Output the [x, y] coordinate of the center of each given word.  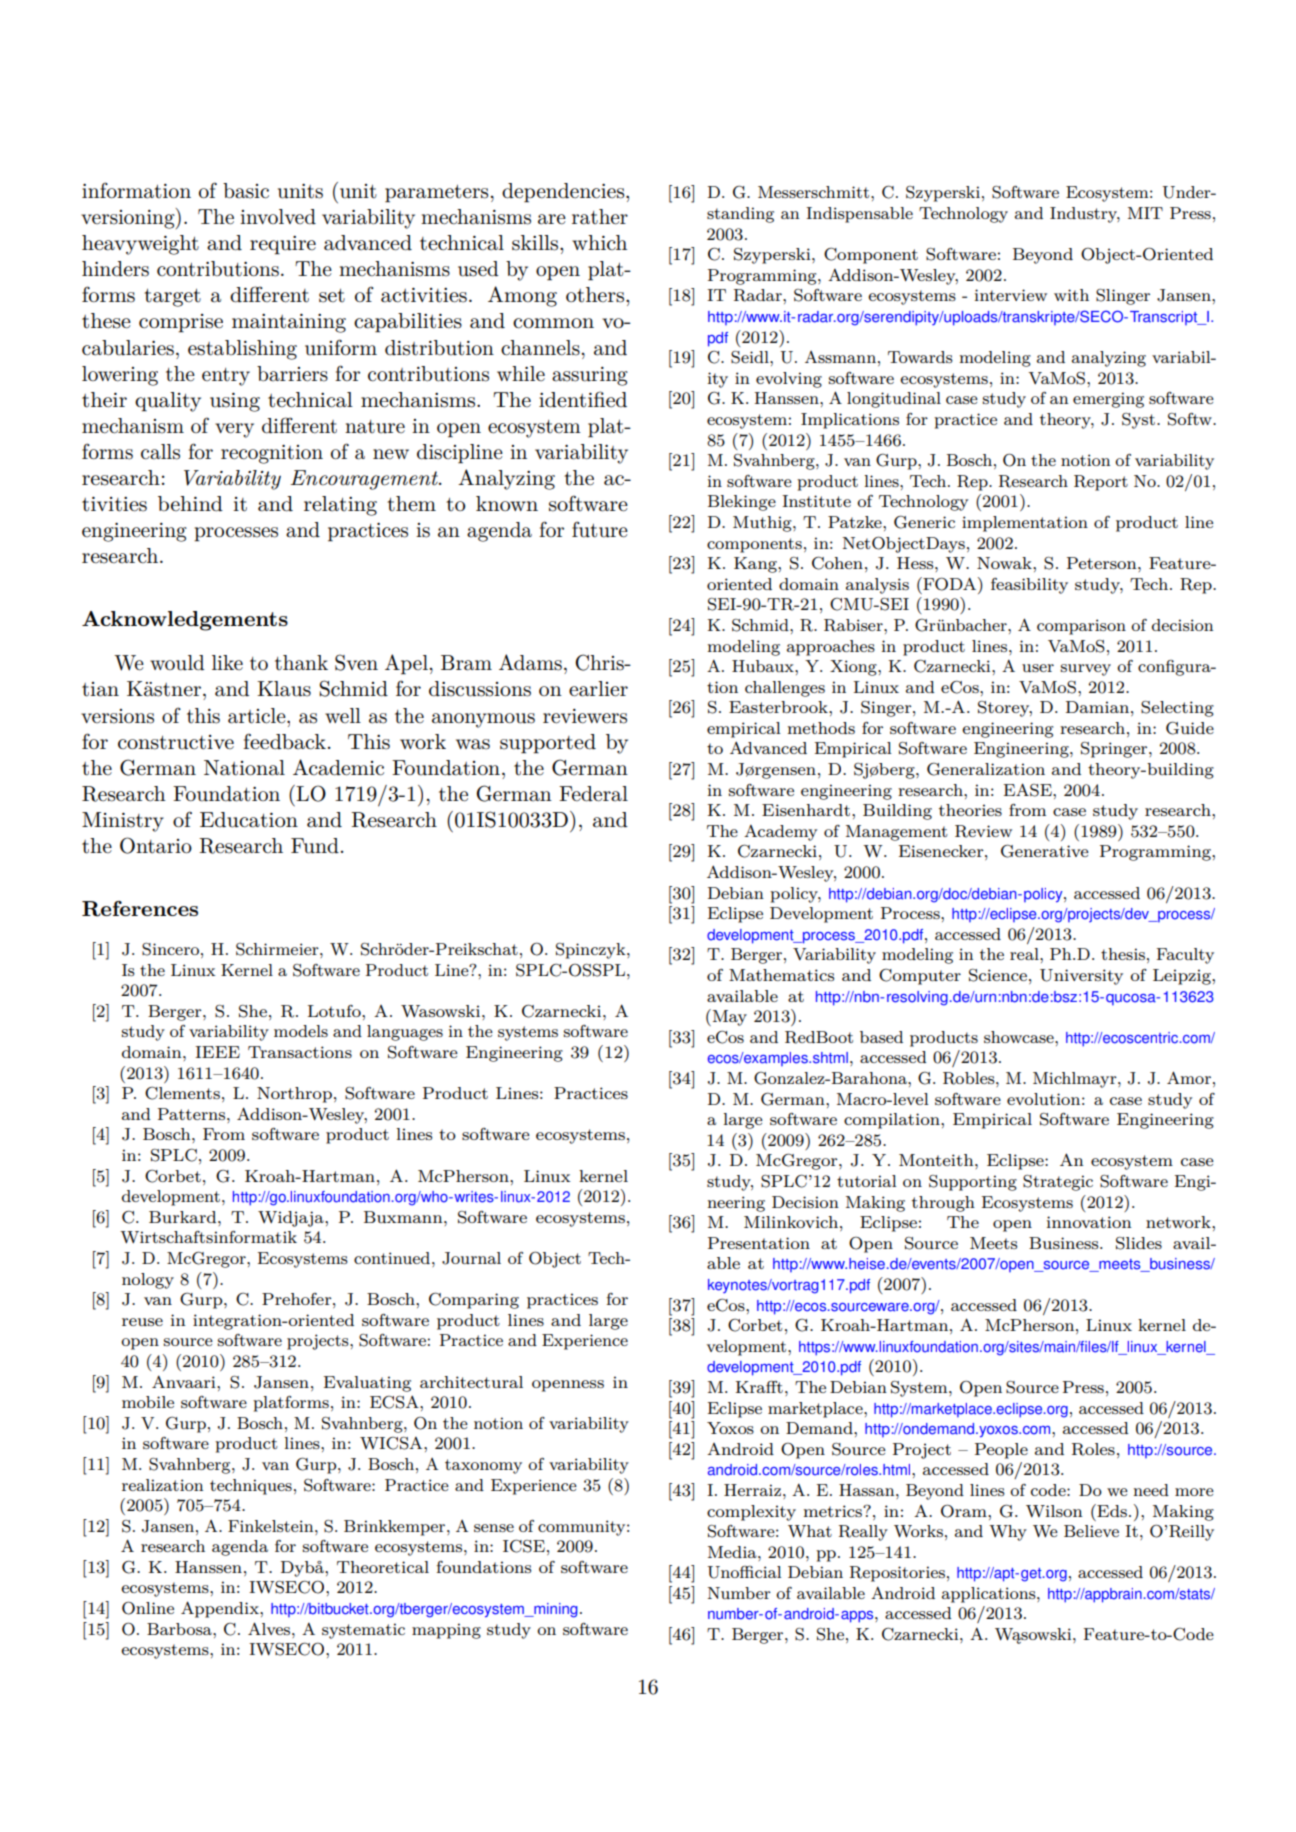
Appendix [221, 1609]
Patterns [193, 1114]
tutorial [866, 1181]
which [599, 242]
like [227, 662]
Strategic [1058, 1183]
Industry [1085, 215]
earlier [598, 689]
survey [1086, 670]
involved [278, 217]
